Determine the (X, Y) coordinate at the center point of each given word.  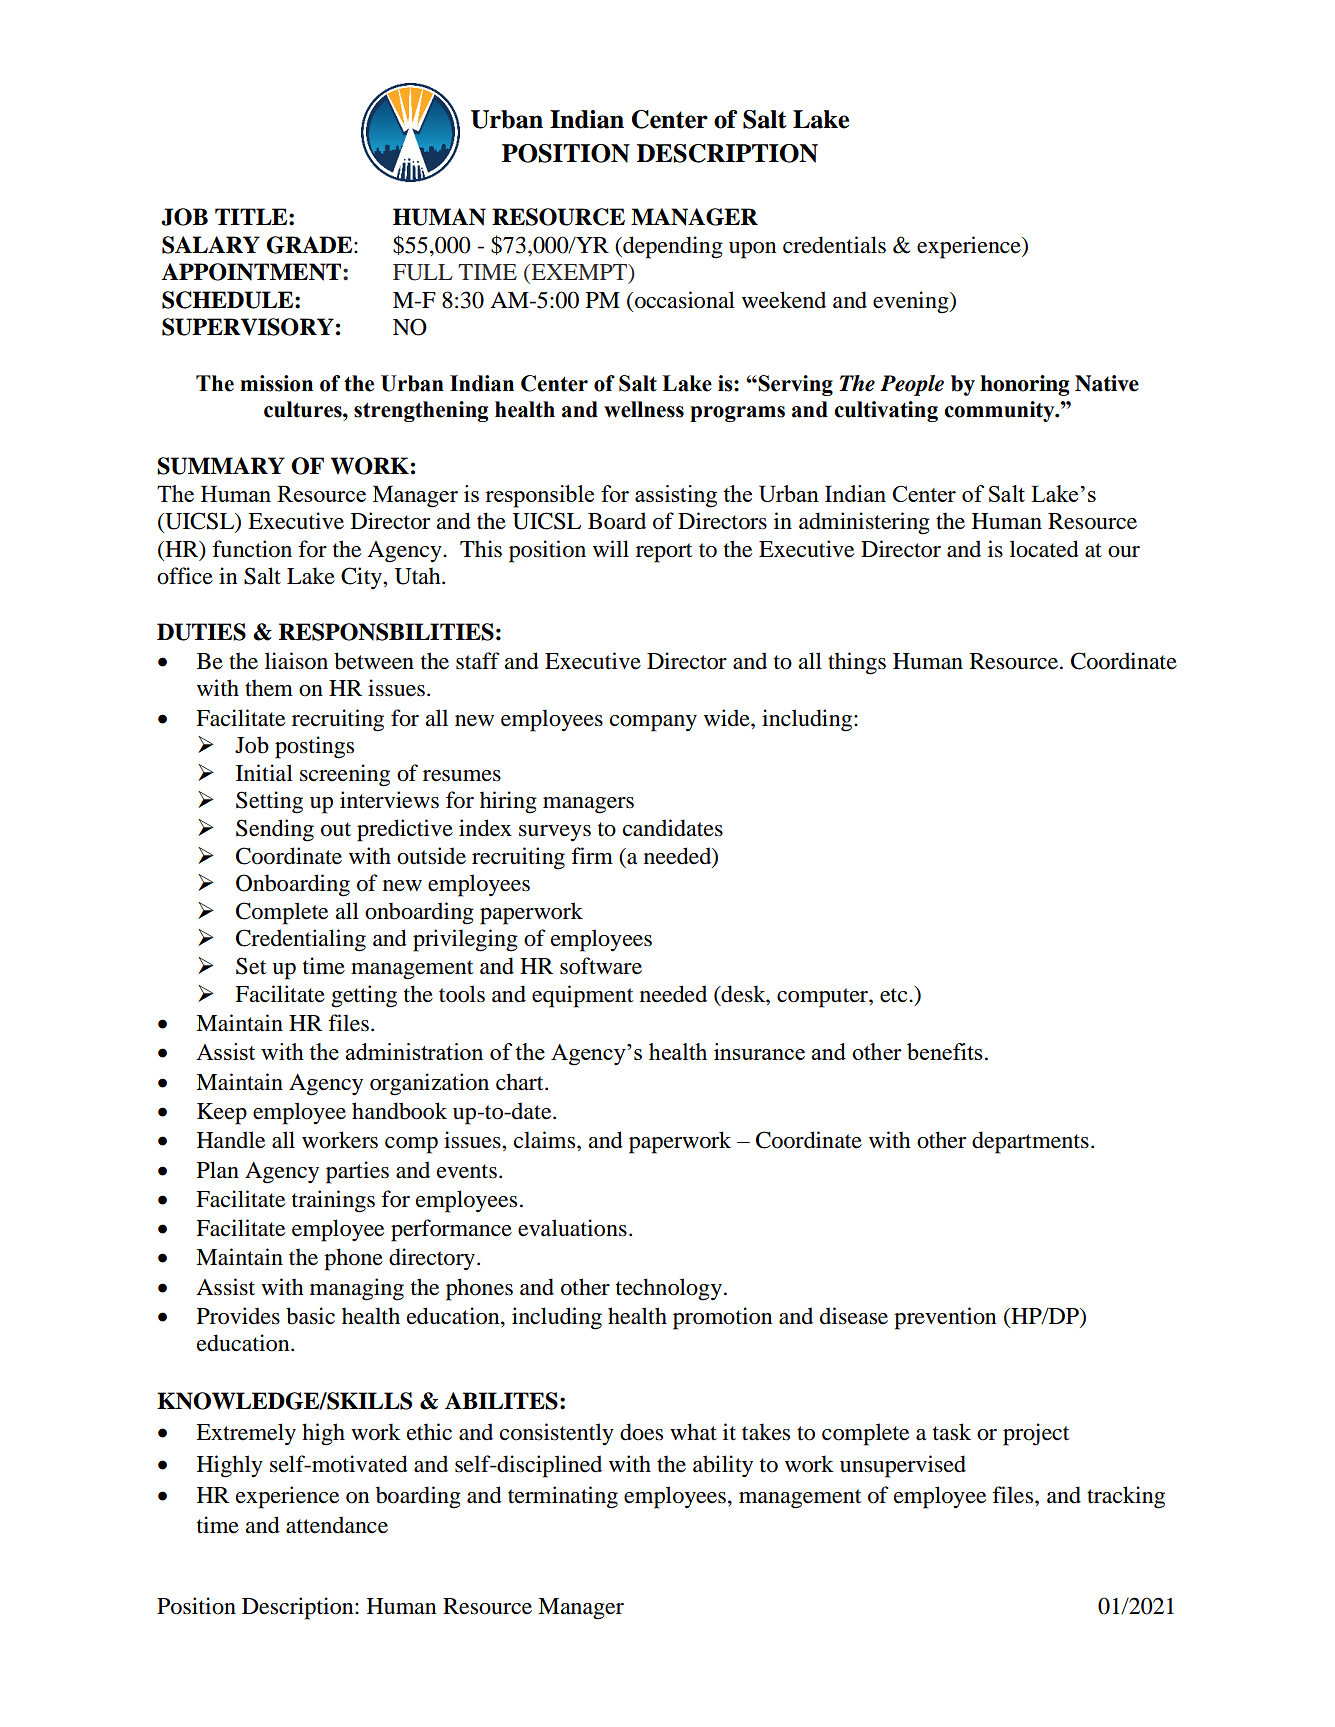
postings (314, 747)
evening (912, 302)
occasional (685, 300)
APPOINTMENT (252, 272)
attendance (337, 1525)
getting (364, 996)
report (664, 553)
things (857, 663)
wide (728, 718)
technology (669, 1289)
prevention (945, 1318)
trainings (333, 1201)
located (1044, 549)
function (252, 549)
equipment (583, 996)
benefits (945, 1051)
